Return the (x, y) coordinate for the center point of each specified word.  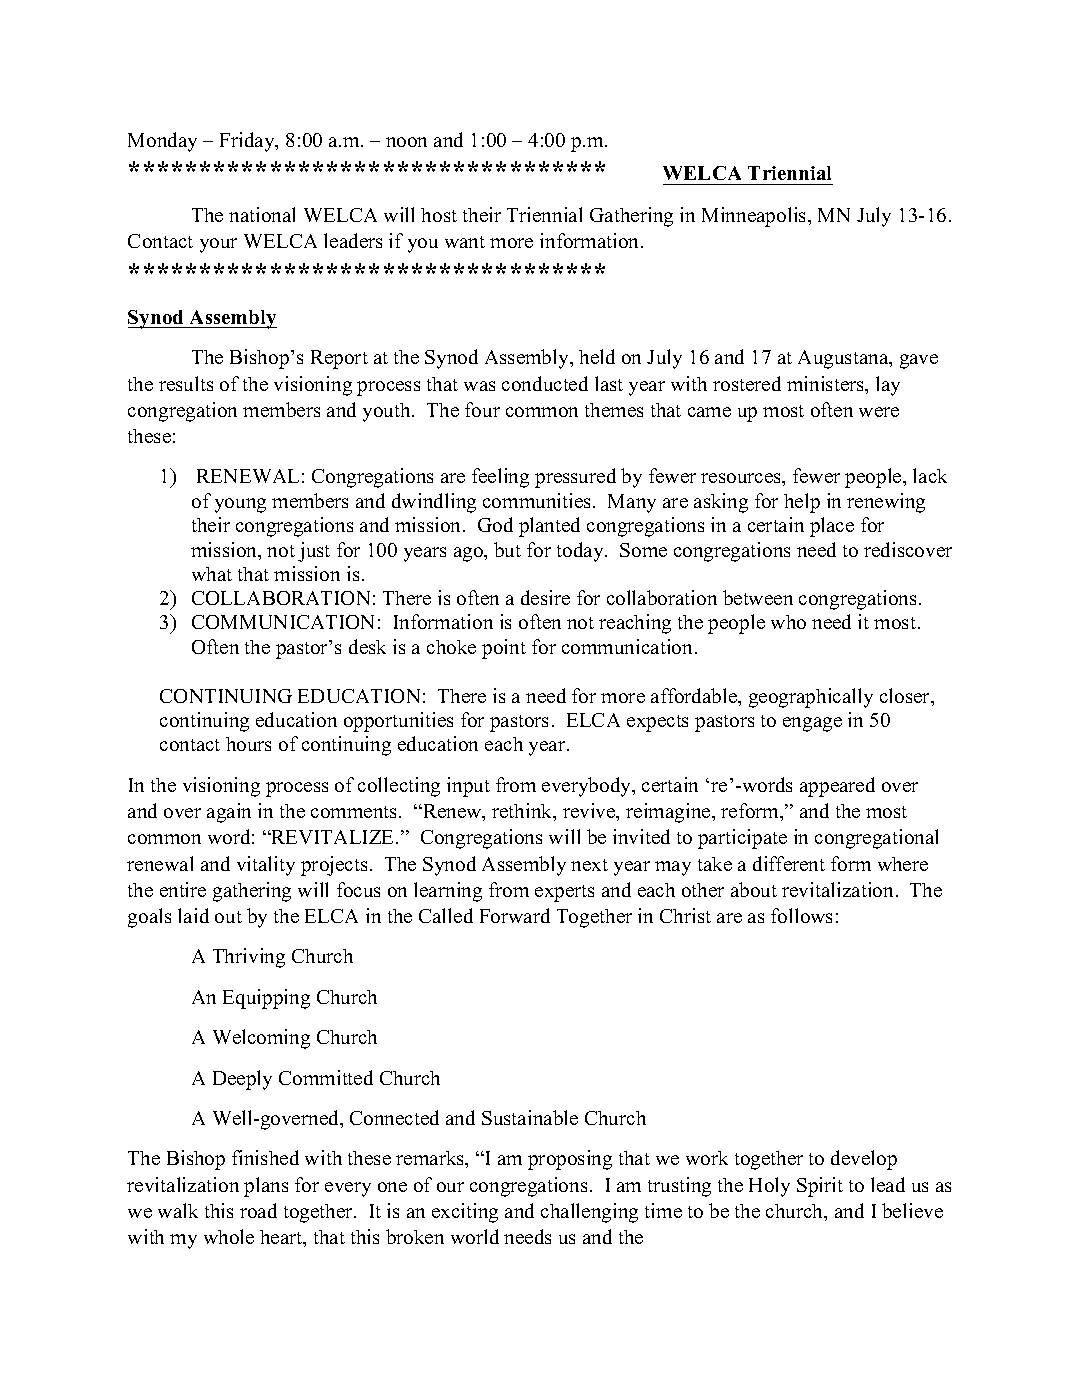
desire (545, 597)
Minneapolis (755, 217)
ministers (827, 385)
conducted (545, 383)
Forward (515, 915)
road (258, 1210)
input (468, 787)
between (758, 597)
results (186, 383)
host (439, 215)
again (229, 813)
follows (801, 915)
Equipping (266, 999)
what (212, 574)
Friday (248, 142)
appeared (837, 787)
